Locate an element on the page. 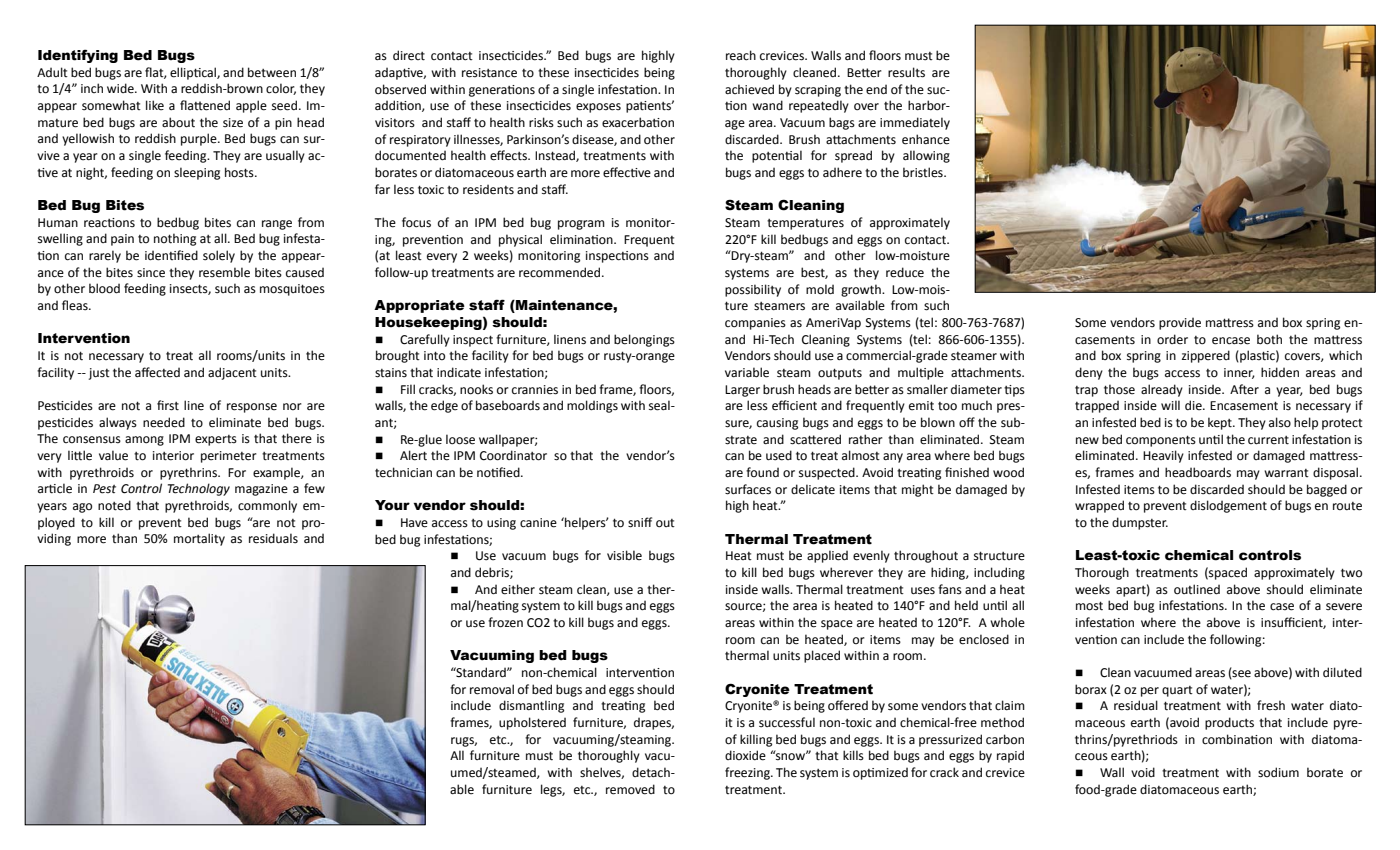 The height and width of the document is (850, 1400). possibility is located at coordinates (753, 290).
